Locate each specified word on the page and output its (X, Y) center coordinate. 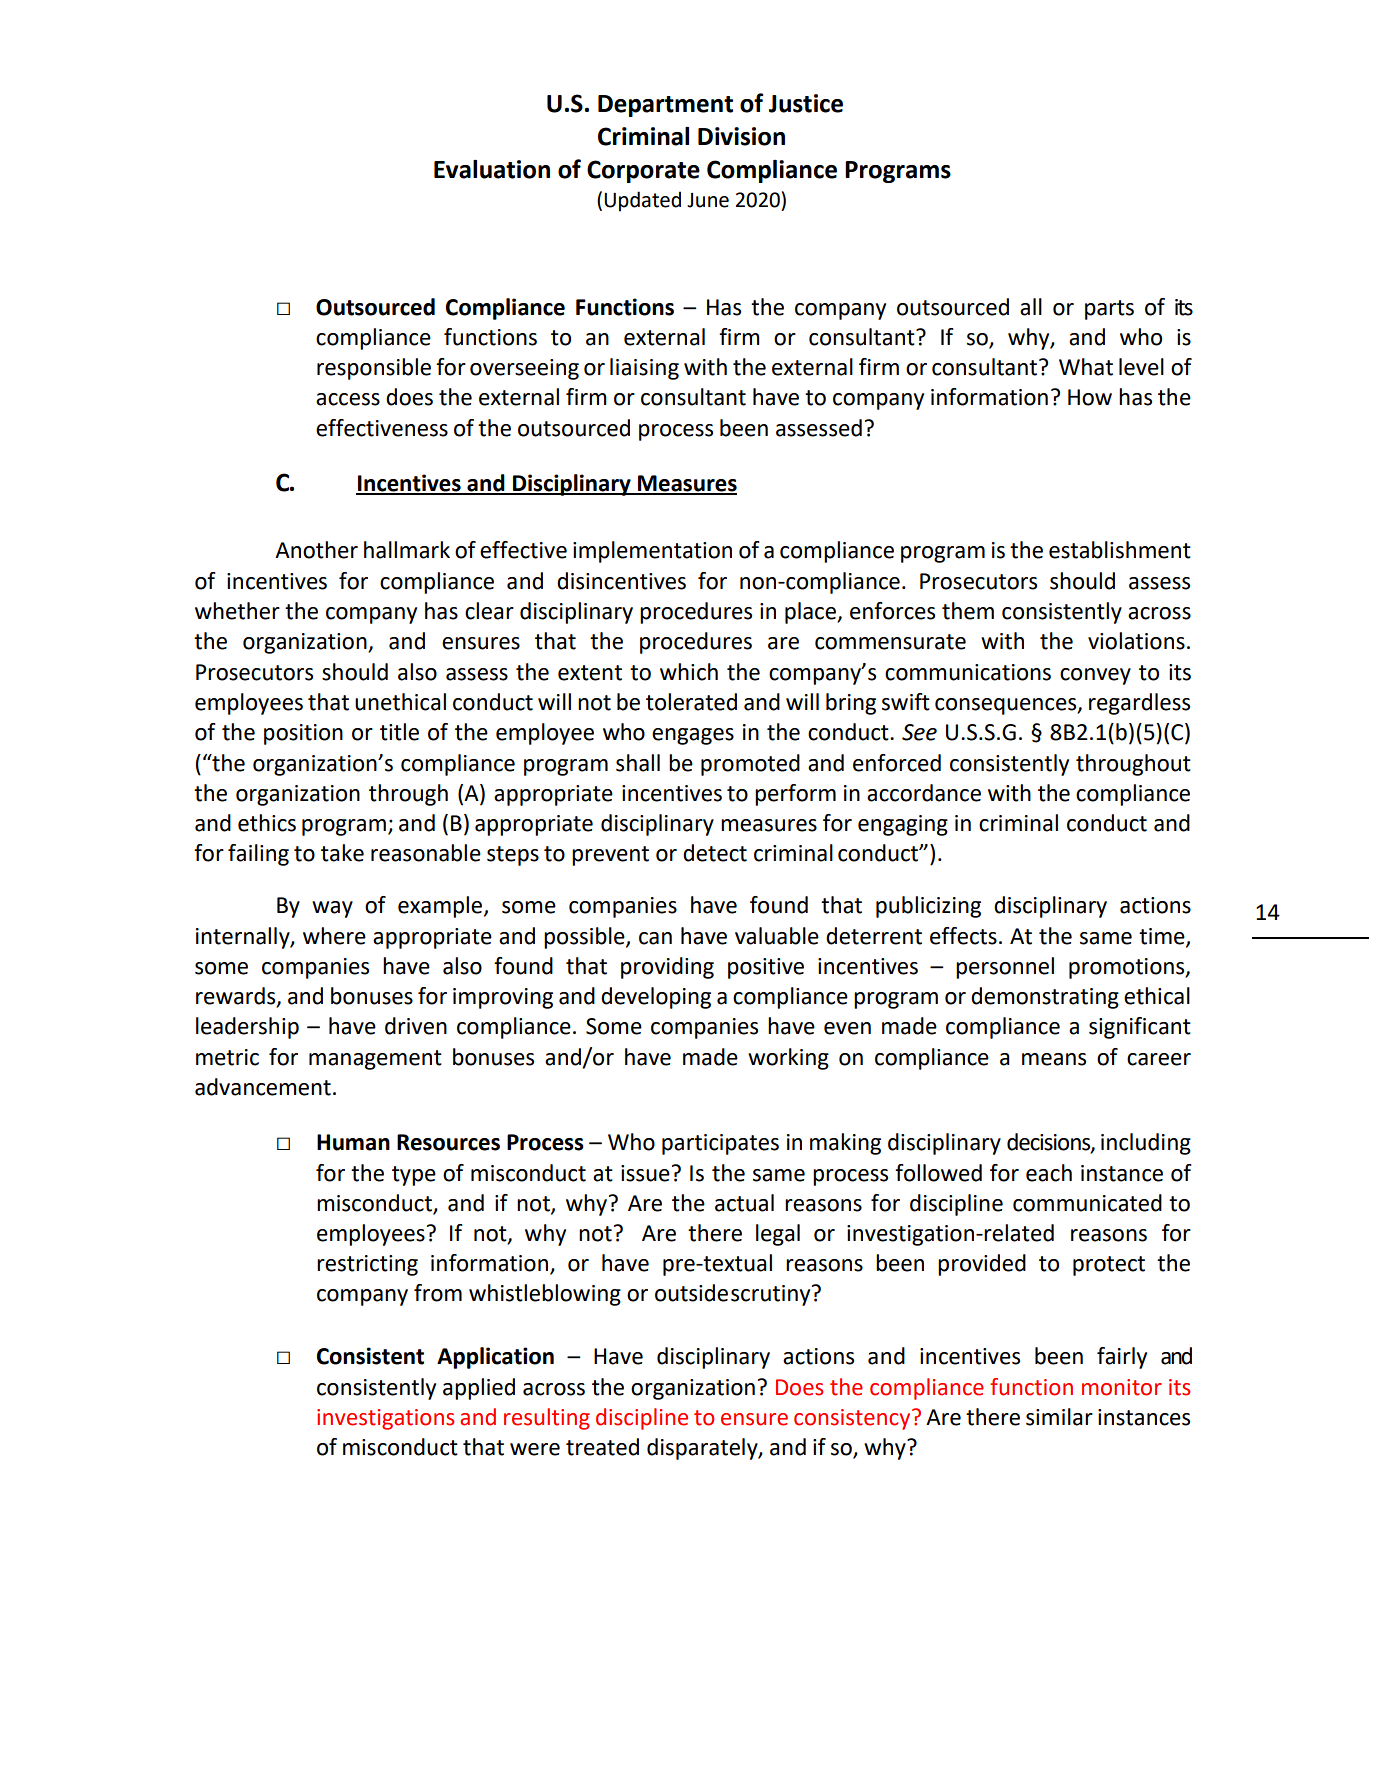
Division (741, 136)
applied (479, 1389)
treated (602, 1447)
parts (1109, 310)
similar (1059, 1417)
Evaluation (492, 169)
